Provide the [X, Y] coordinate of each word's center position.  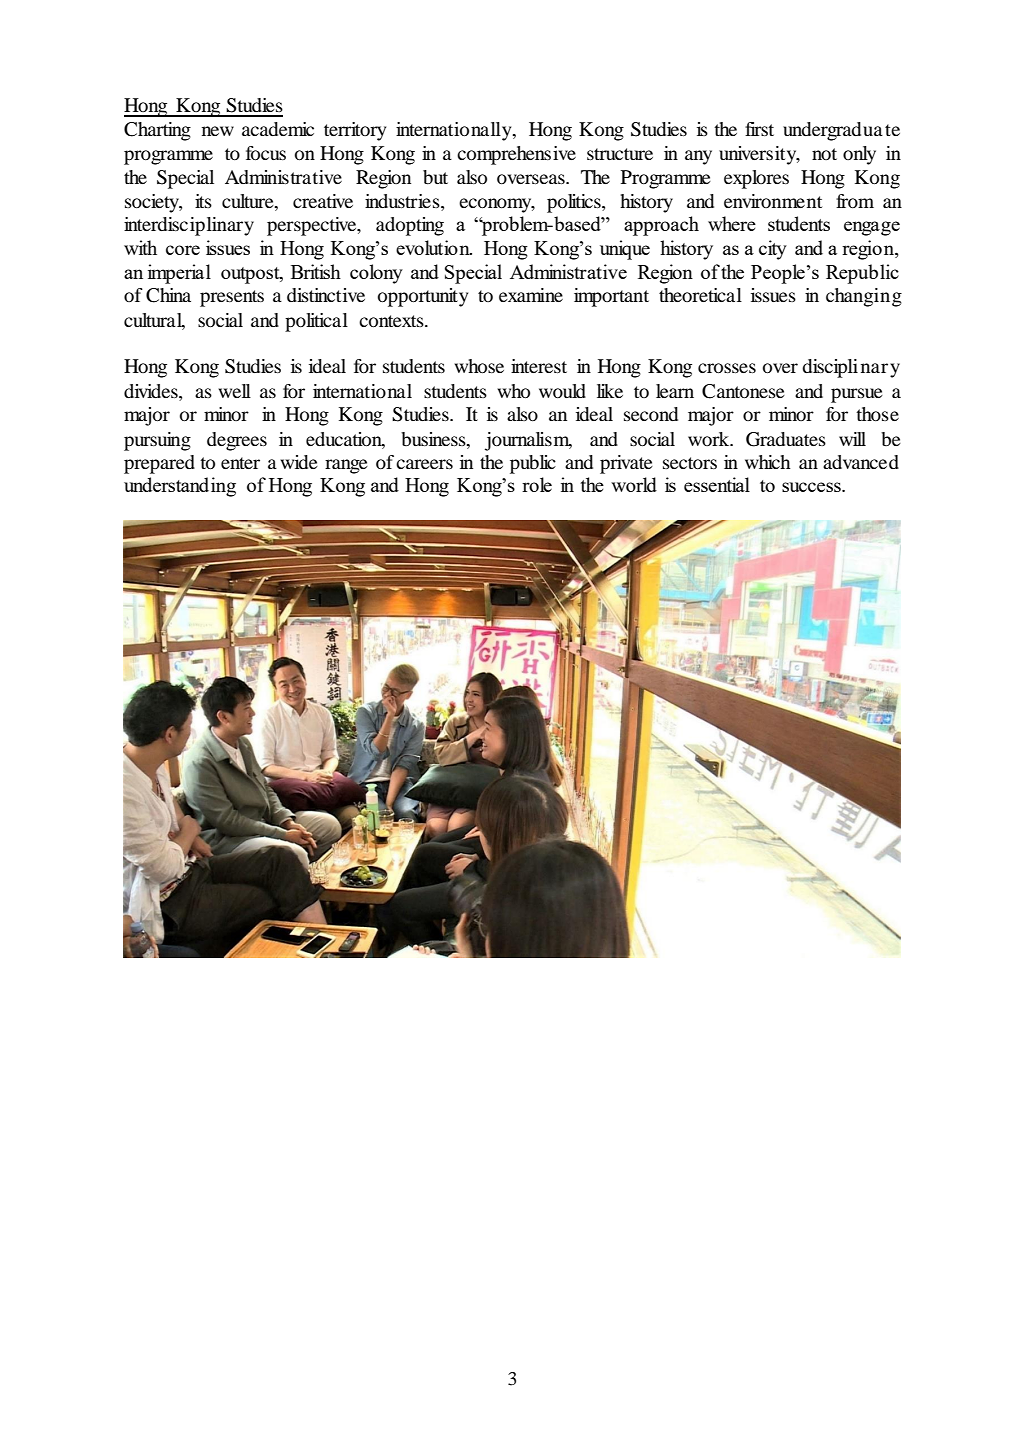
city [773, 250]
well [235, 391]
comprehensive [516, 155]
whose [479, 366]
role [537, 484]
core [183, 250]
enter [240, 463]
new [218, 131]
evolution [434, 247]
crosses [727, 368]
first [759, 129]
